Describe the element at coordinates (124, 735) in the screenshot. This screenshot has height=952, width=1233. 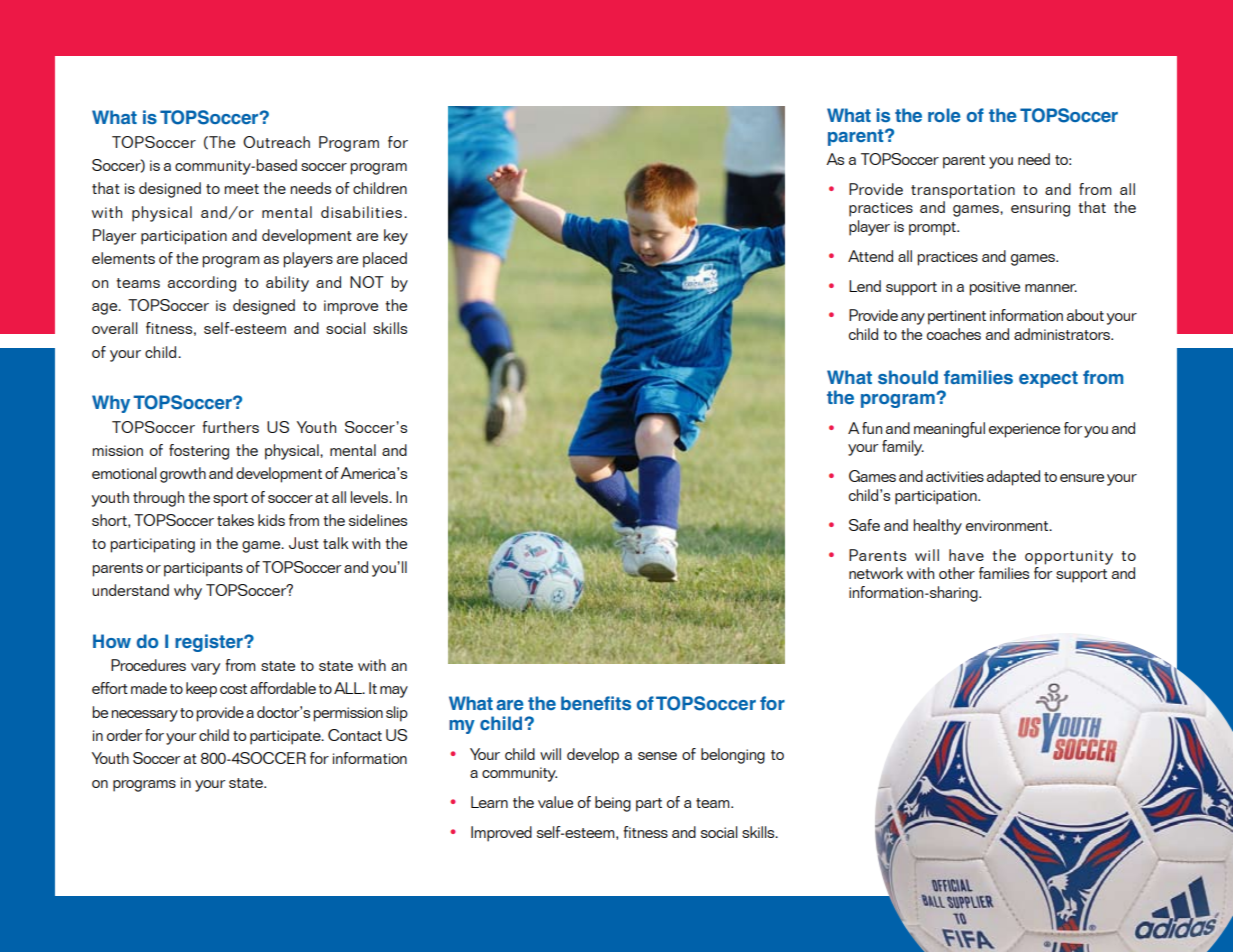
I see `order` at that location.
